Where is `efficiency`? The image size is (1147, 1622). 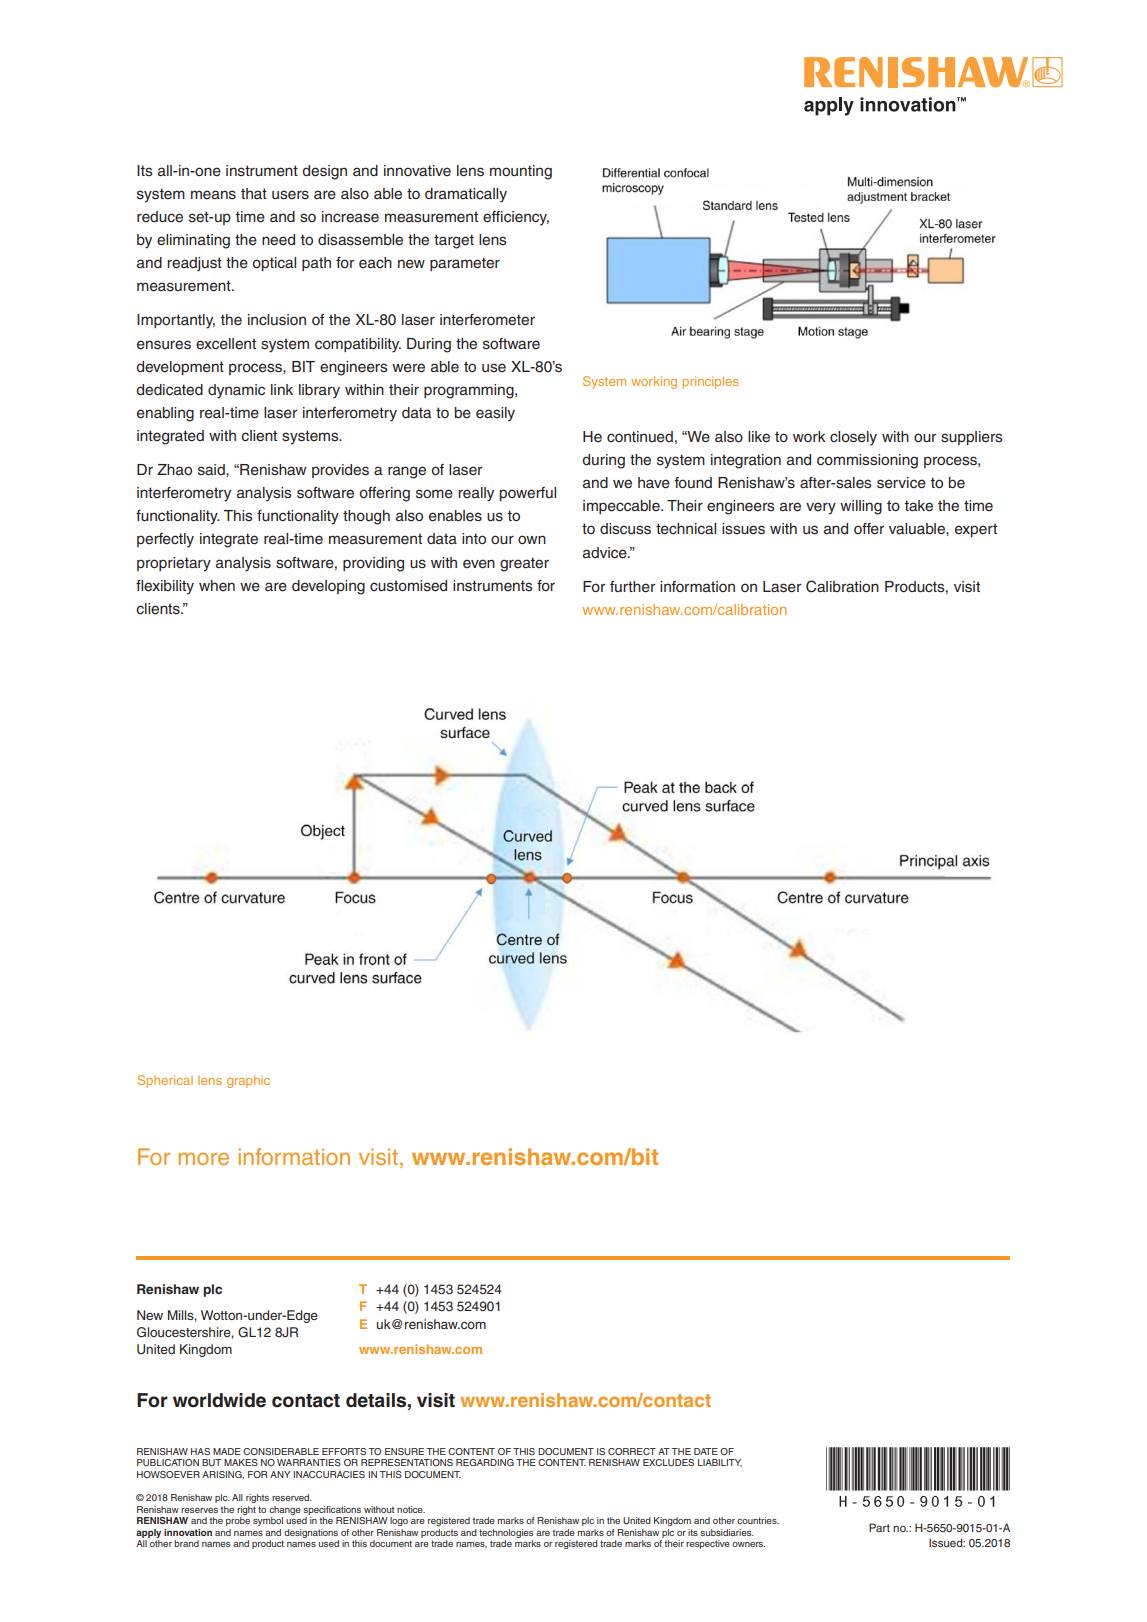
efficiency is located at coordinates (516, 218).
